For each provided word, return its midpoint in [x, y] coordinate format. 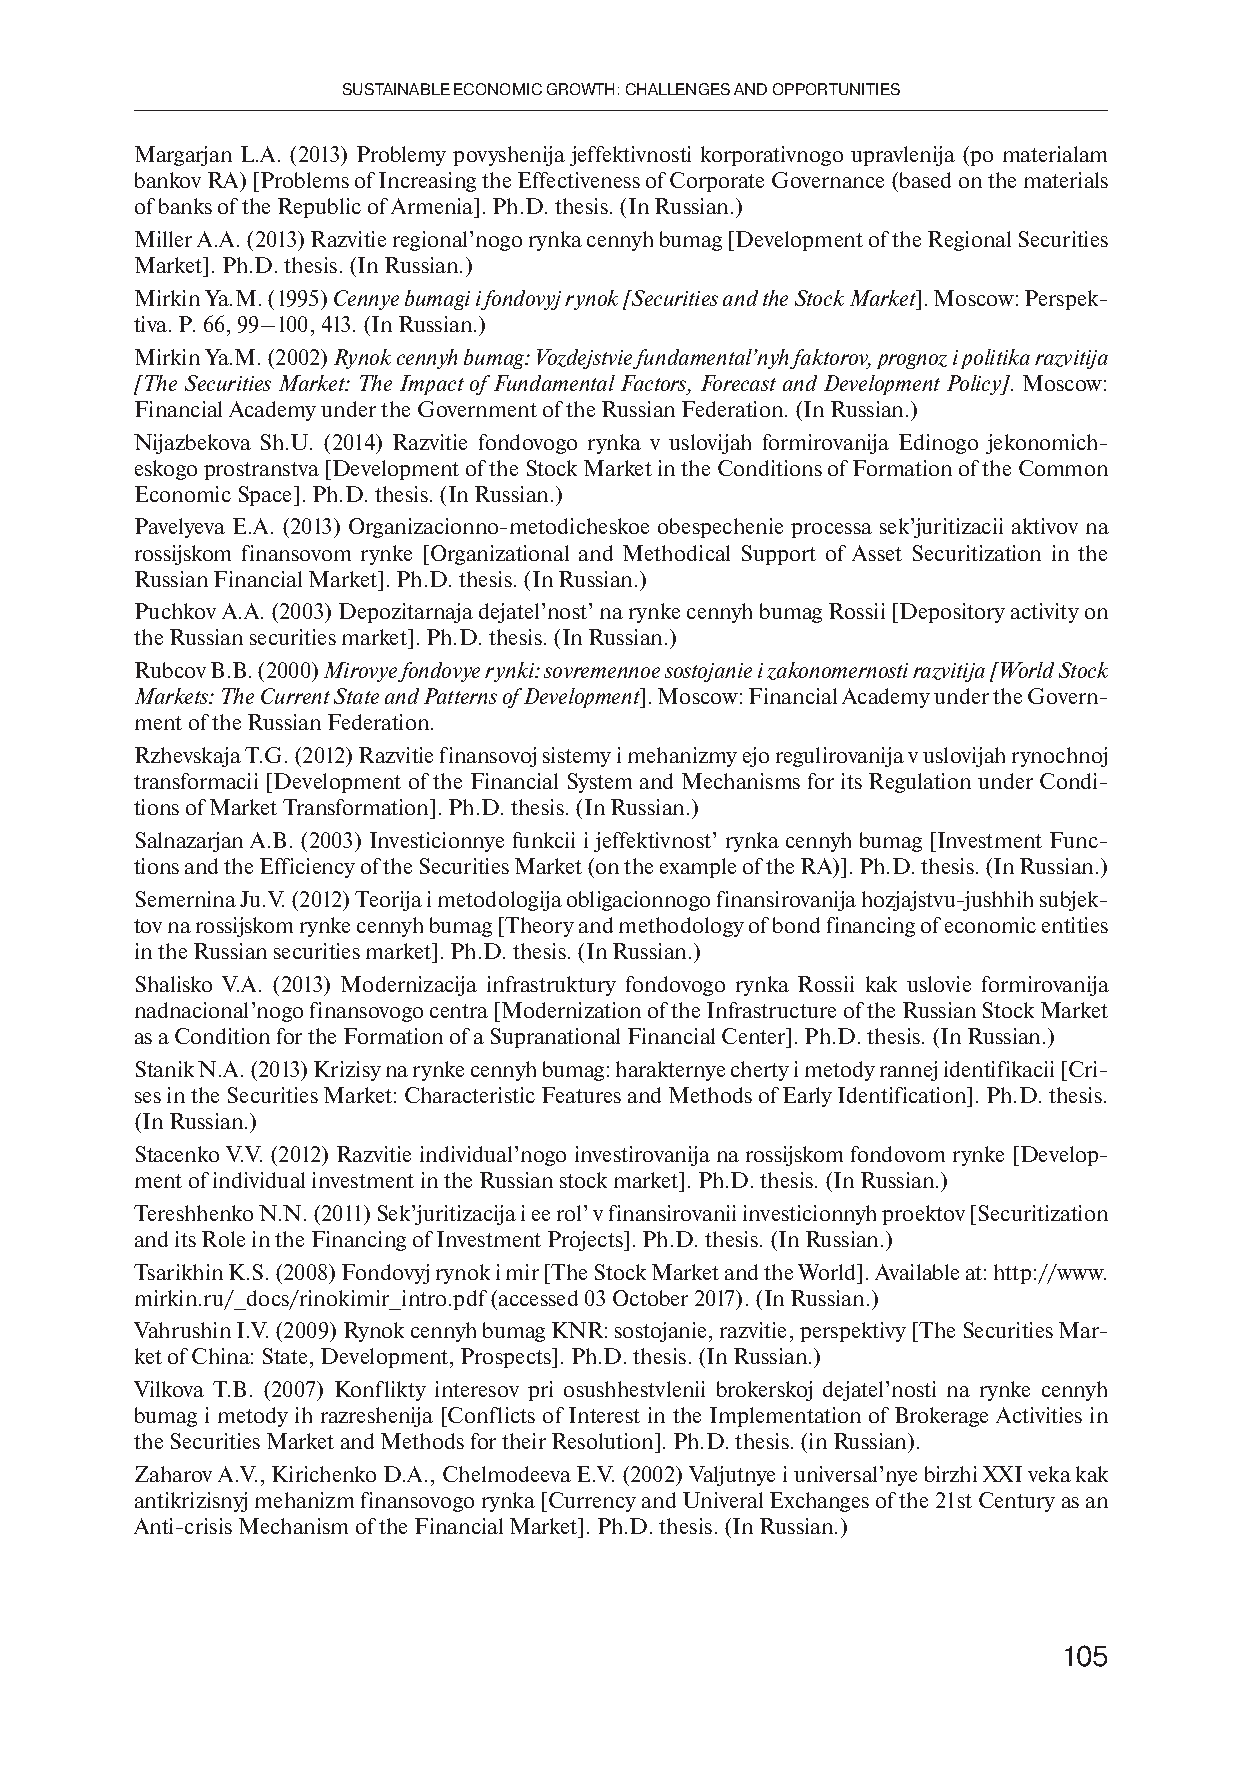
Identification [903, 1095]
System [600, 783]
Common [1063, 468]
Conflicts [491, 1415]
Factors [655, 384]
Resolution [604, 1443]
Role [223, 1239]
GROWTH [580, 89]
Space [267, 496]
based [924, 180]
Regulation [920, 783]
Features [581, 1095]
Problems [305, 180]
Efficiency [307, 868]
